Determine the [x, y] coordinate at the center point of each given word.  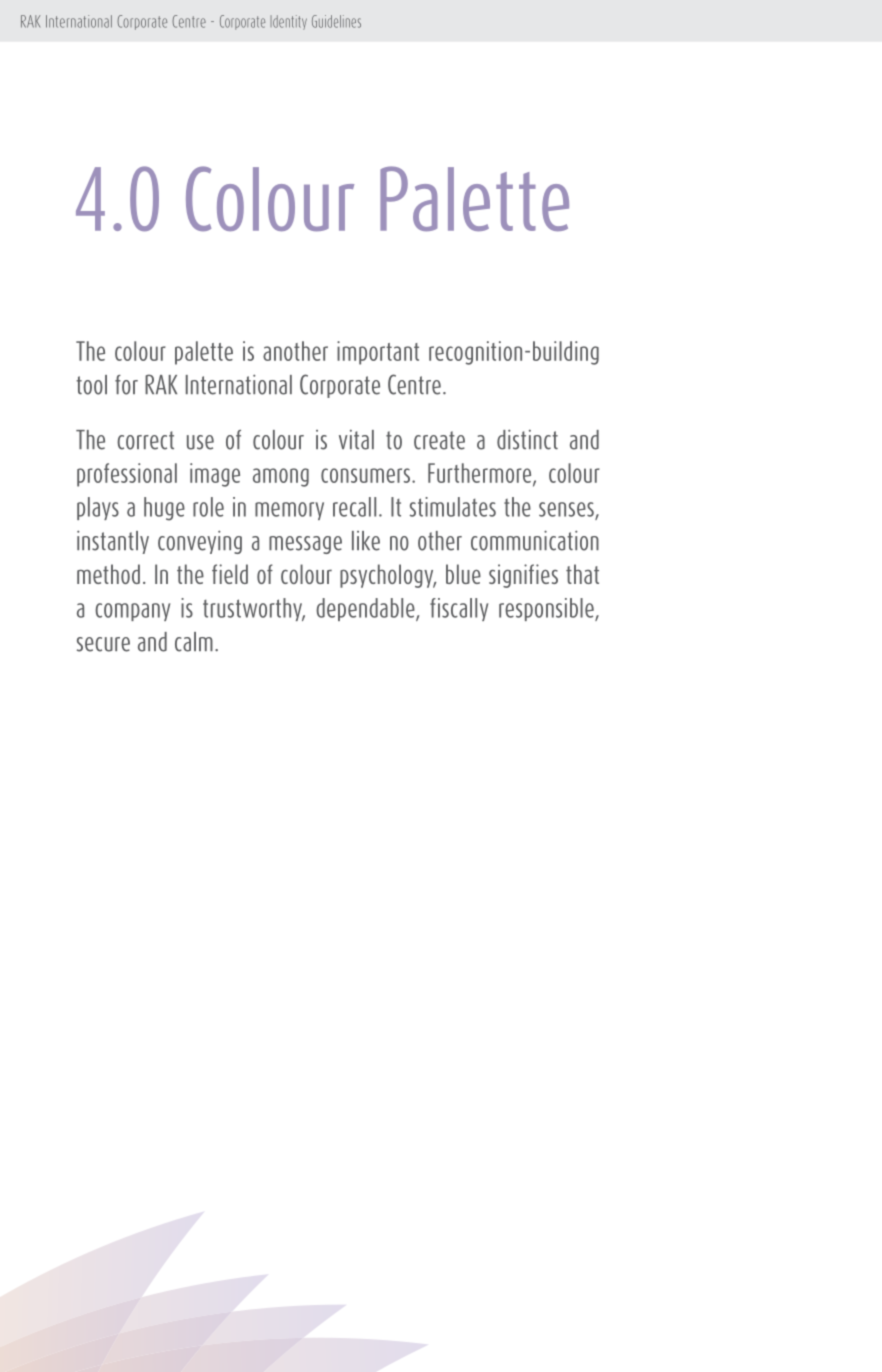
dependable [366, 609]
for [126, 385]
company [132, 612]
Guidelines [336, 21]
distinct [527, 439]
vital [356, 440]
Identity [288, 22]
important [378, 353]
